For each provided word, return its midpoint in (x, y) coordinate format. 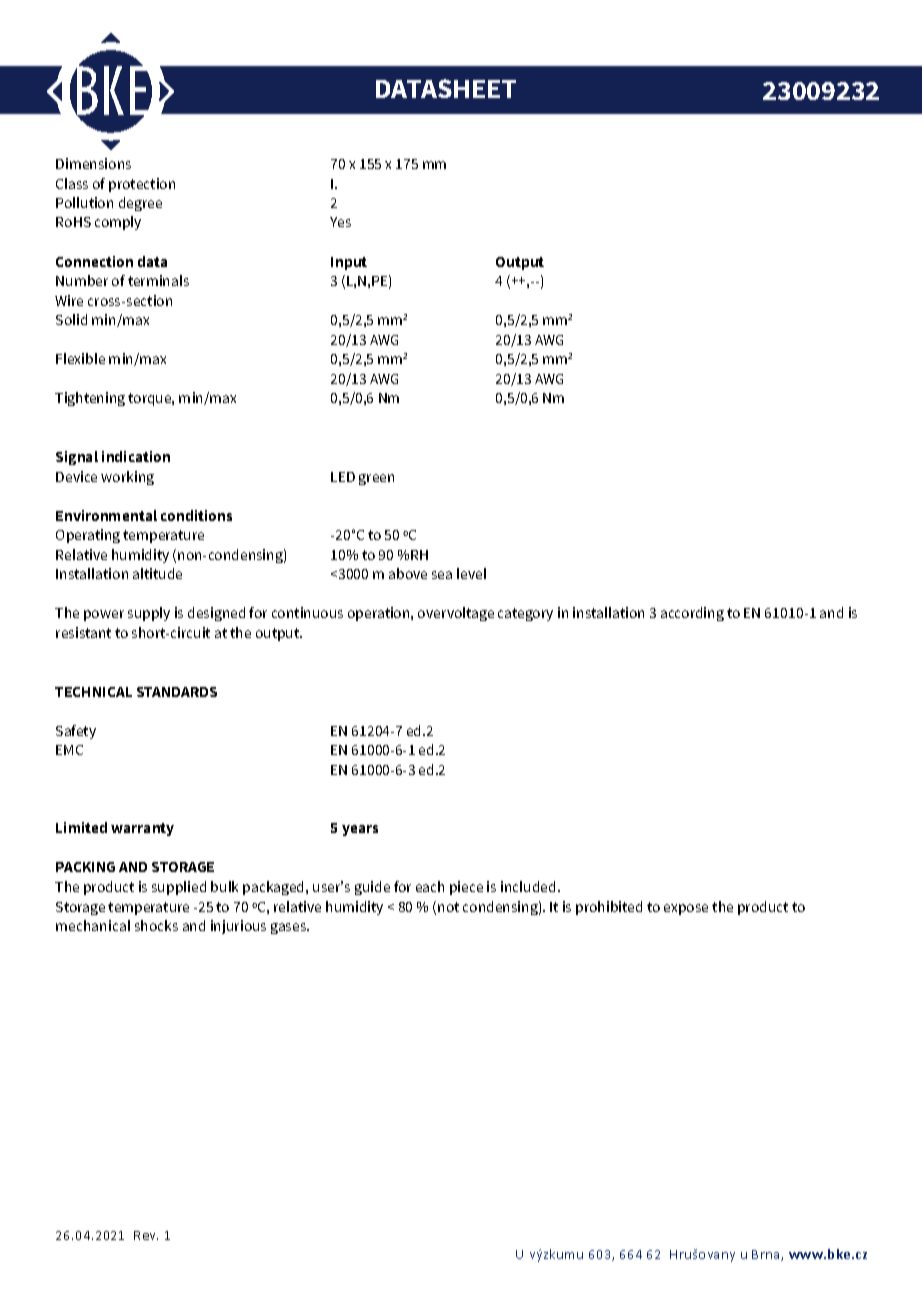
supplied (179, 888)
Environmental (106, 515)
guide (372, 888)
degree (140, 204)
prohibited (609, 908)
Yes (340, 222)
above (408, 573)
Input (349, 263)
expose (686, 909)
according (692, 614)
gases (290, 928)
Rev (146, 1235)
